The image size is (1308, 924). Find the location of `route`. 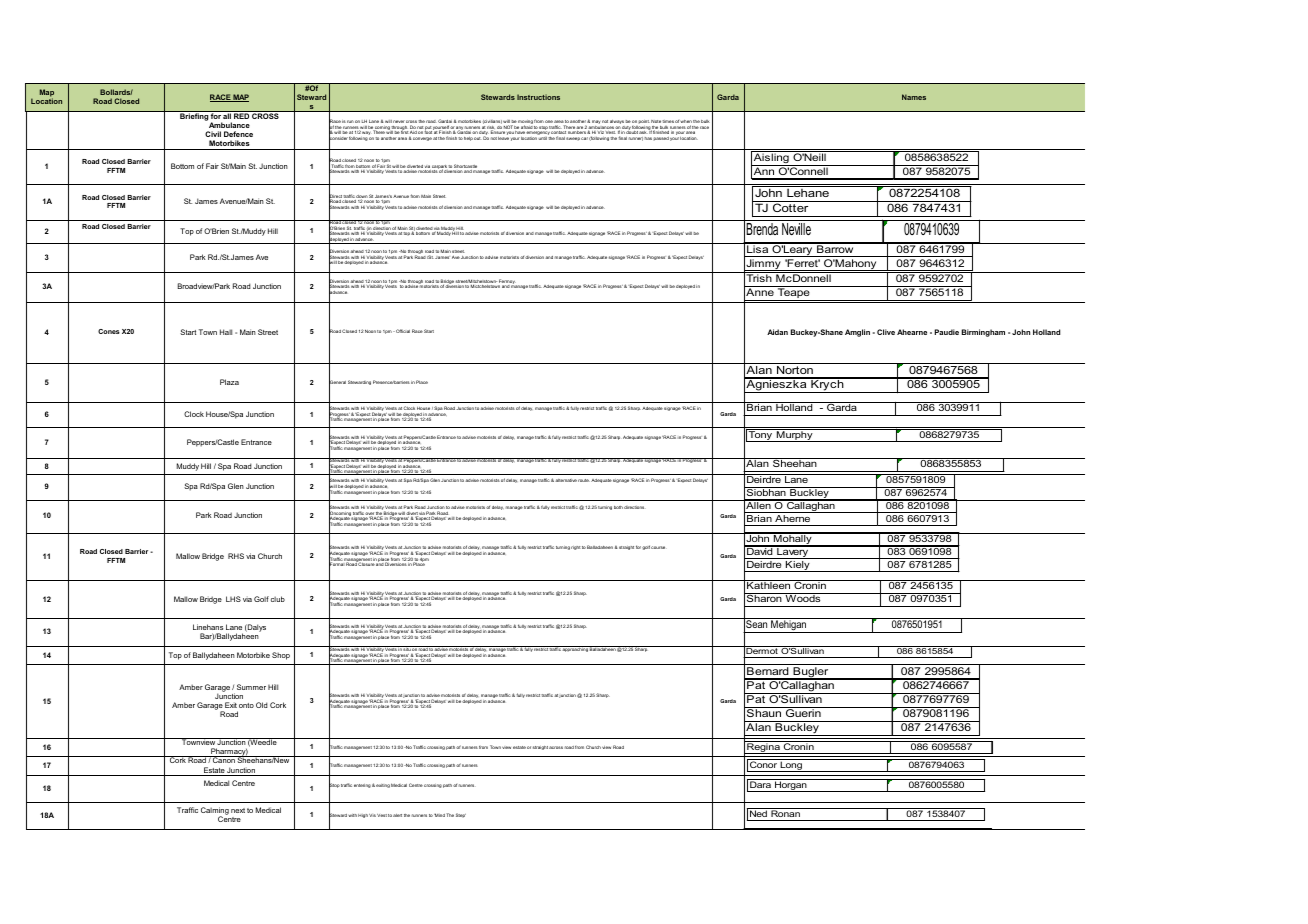

route is located at coordinates (584, 480).
